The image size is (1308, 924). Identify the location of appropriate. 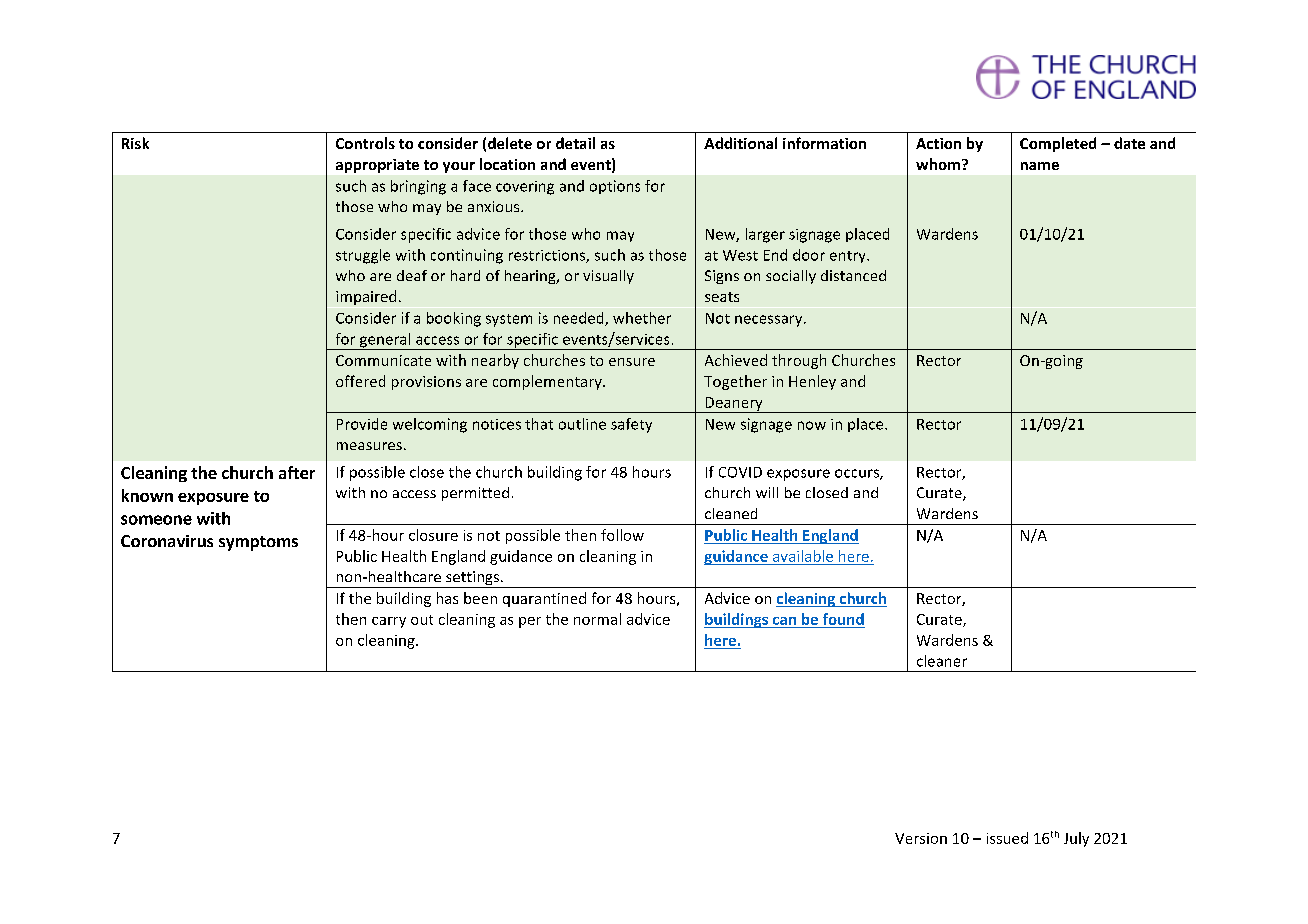
(377, 166).
